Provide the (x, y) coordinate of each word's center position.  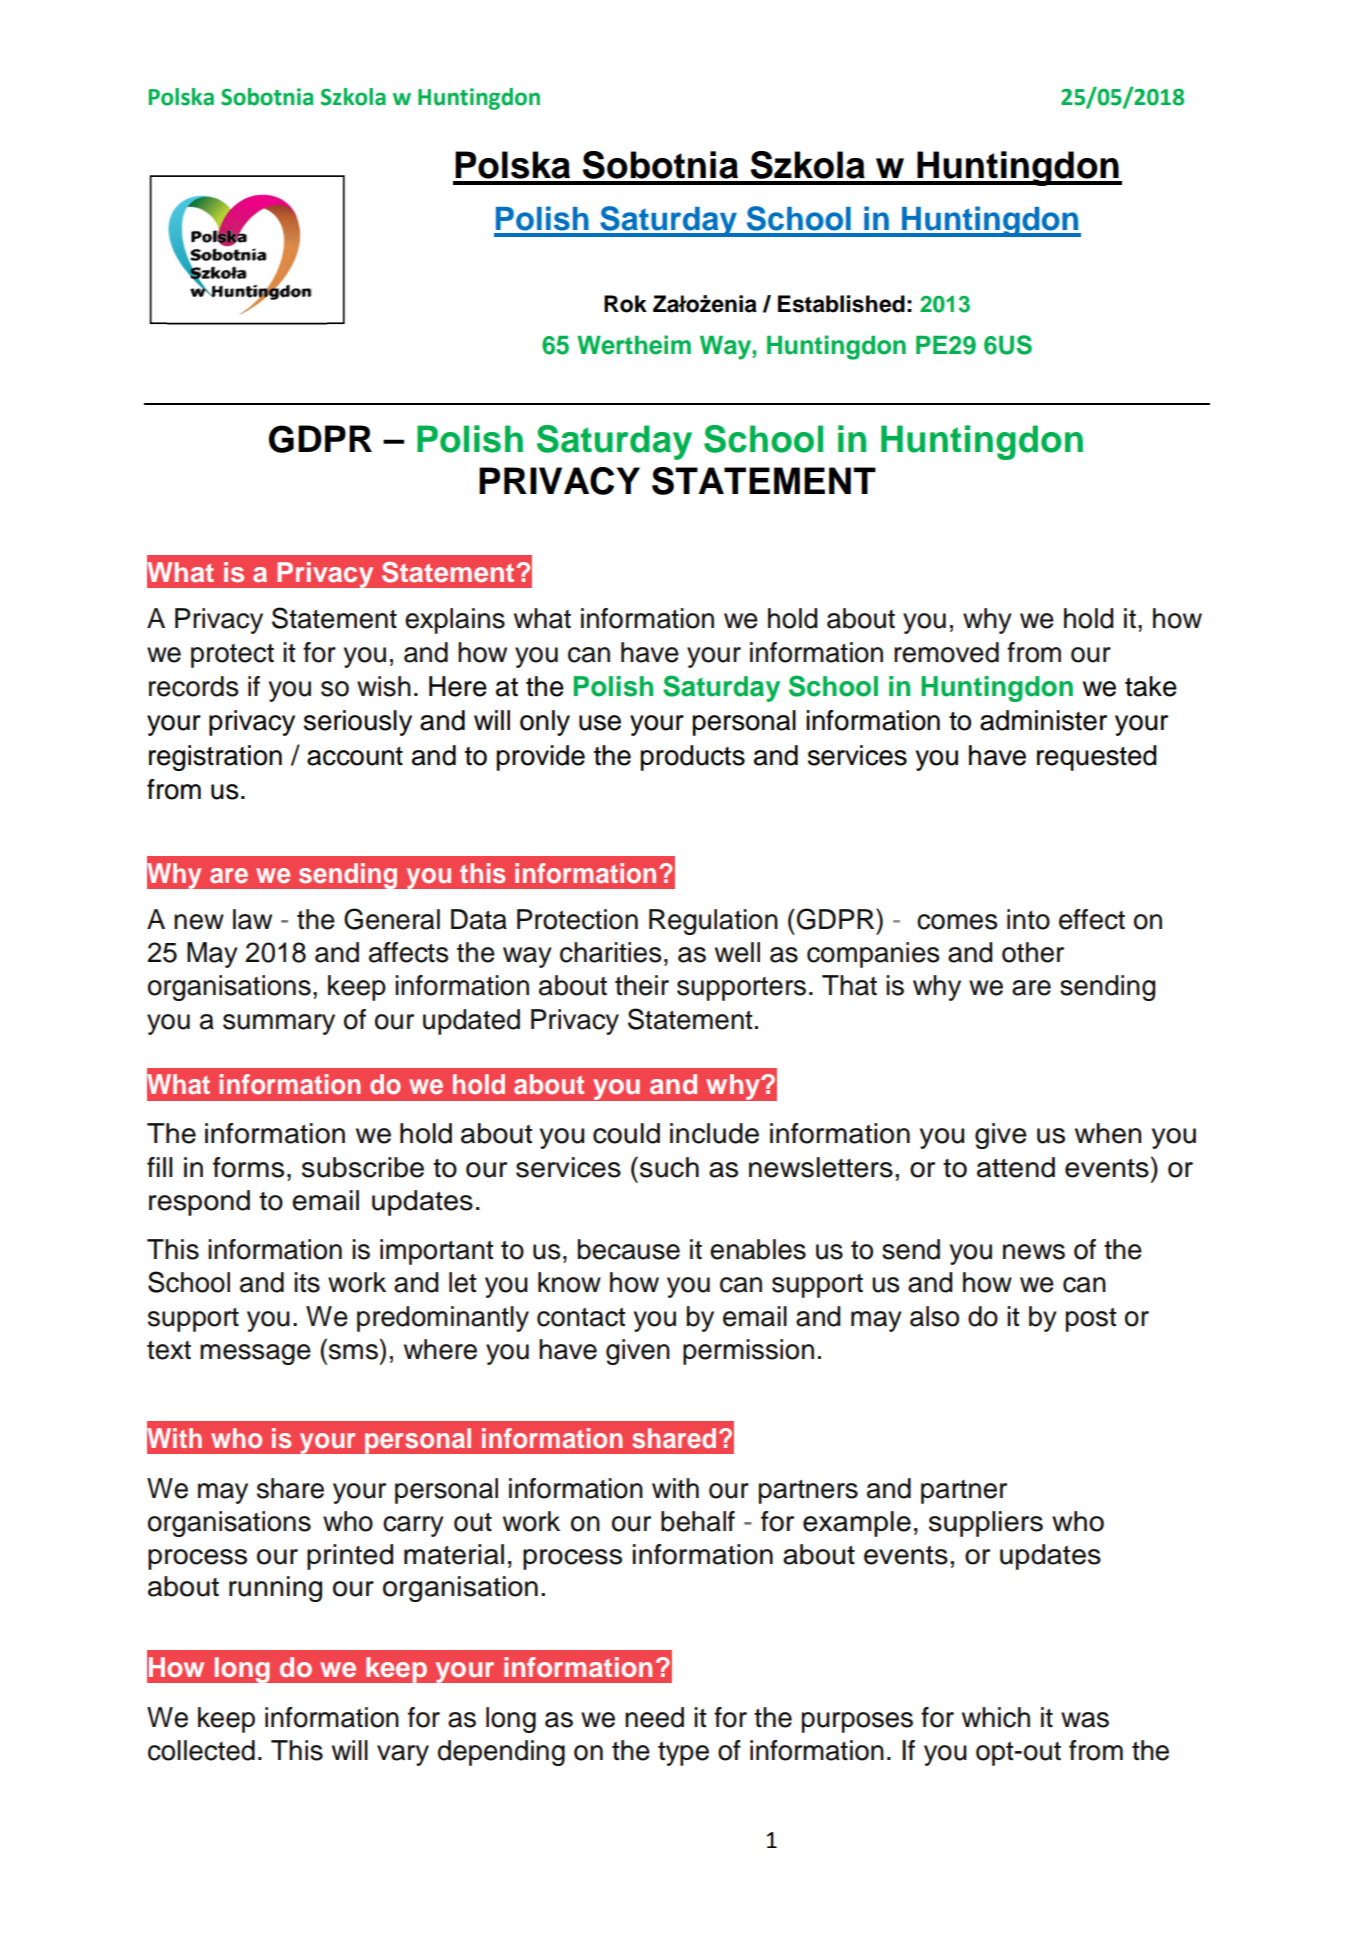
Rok (625, 304)
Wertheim (634, 345)
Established (841, 304)
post (1091, 1320)
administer (1043, 720)
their (642, 985)
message (255, 1354)
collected (201, 1750)
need (654, 1717)
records (193, 686)
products (693, 758)
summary (279, 1024)
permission (748, 1352)
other (1033, 952)
